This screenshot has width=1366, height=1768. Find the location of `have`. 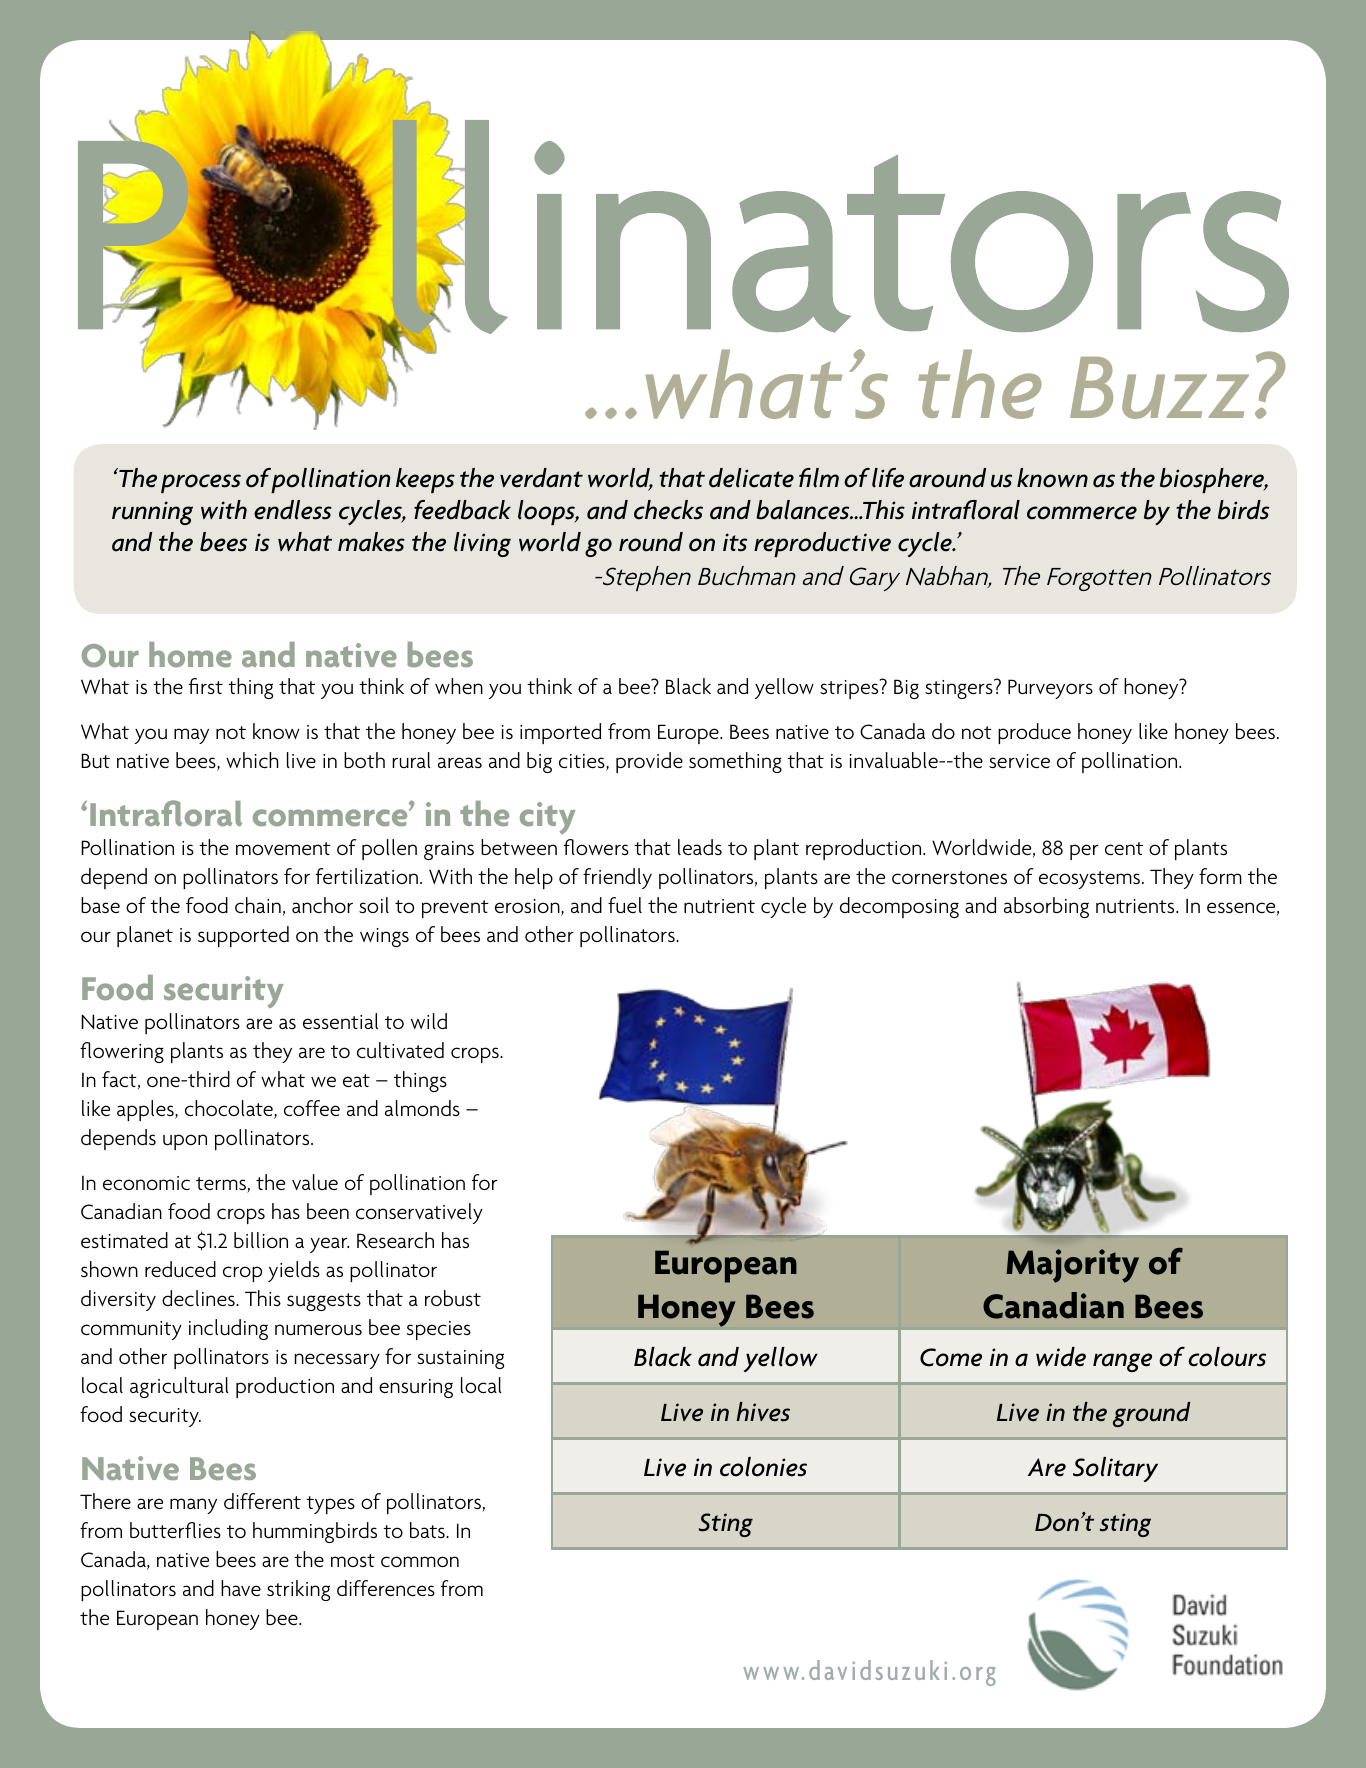

have is located at coordinates (241, 1588).
